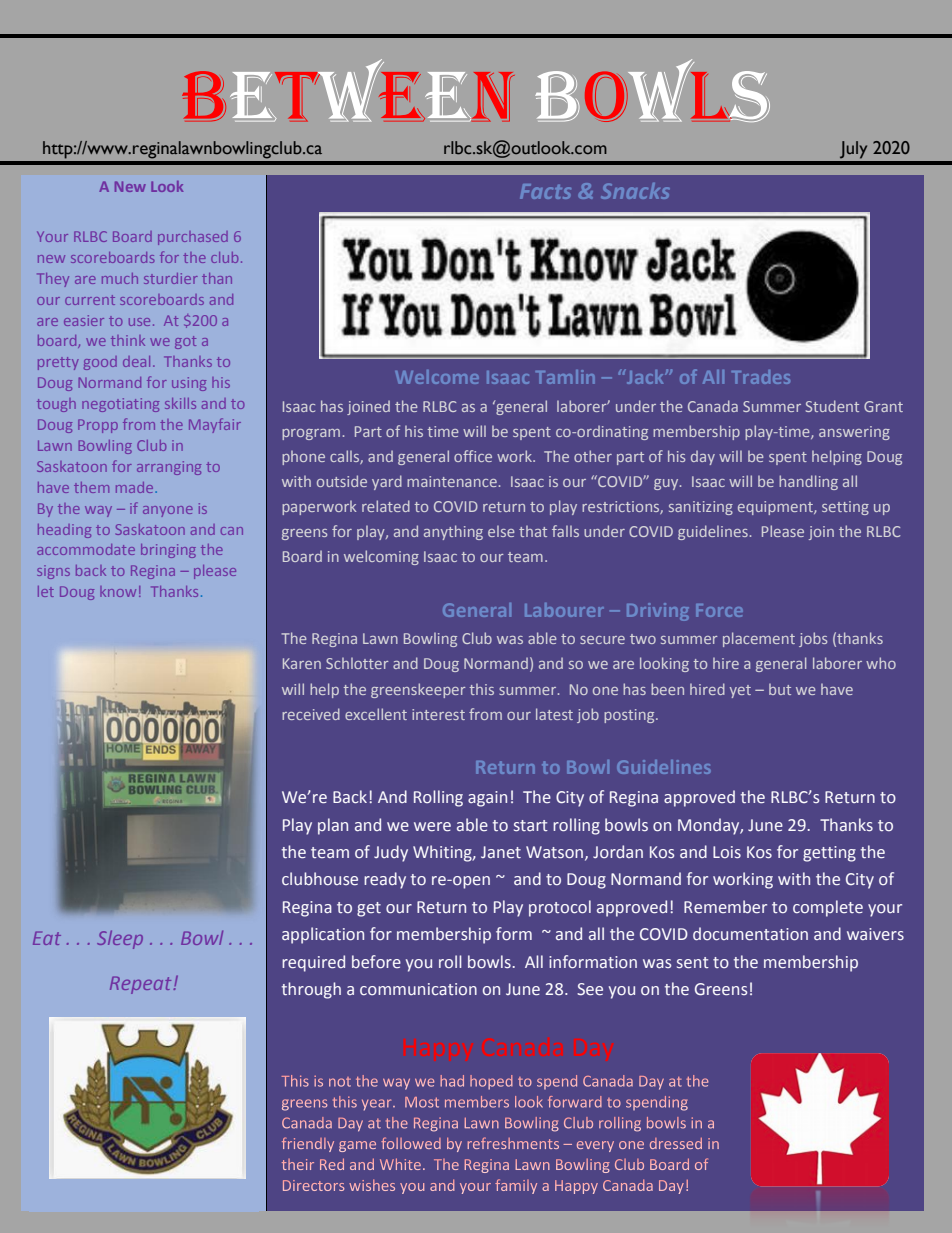  What do you see at coordinates (128, 340) in the screenshot?
I see `think` at bounding box center [128, 340].
